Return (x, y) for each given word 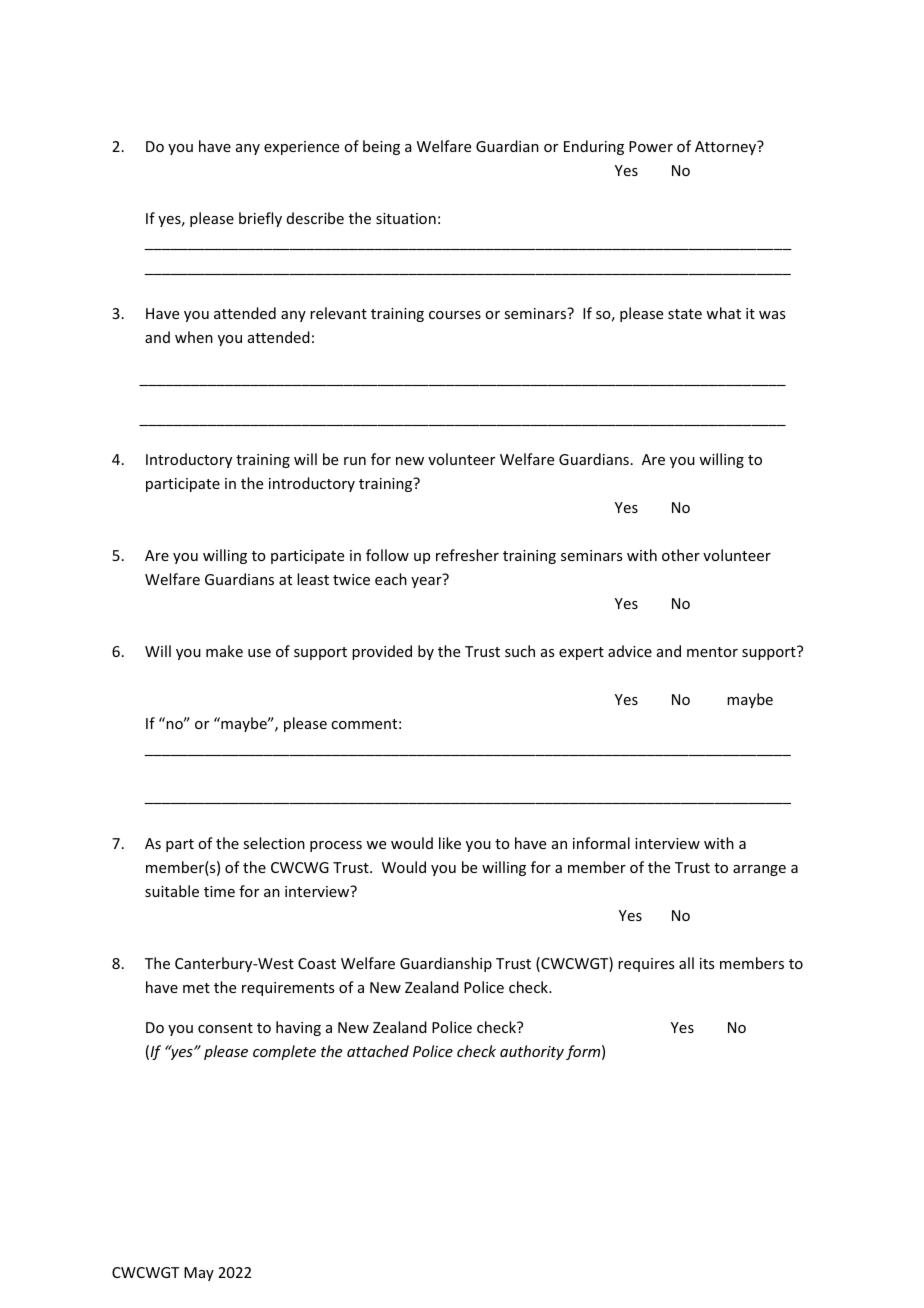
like (450, 843)
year (426, 582)
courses (455, 315)
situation (406, 218)
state (685, 314)
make (224, 651)
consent (225, 1028)
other (681, 555)
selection (274, 843)
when (194, 337)
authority (532, 1052)
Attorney (727, 147)
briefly (260, 219)
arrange (759, 870)
